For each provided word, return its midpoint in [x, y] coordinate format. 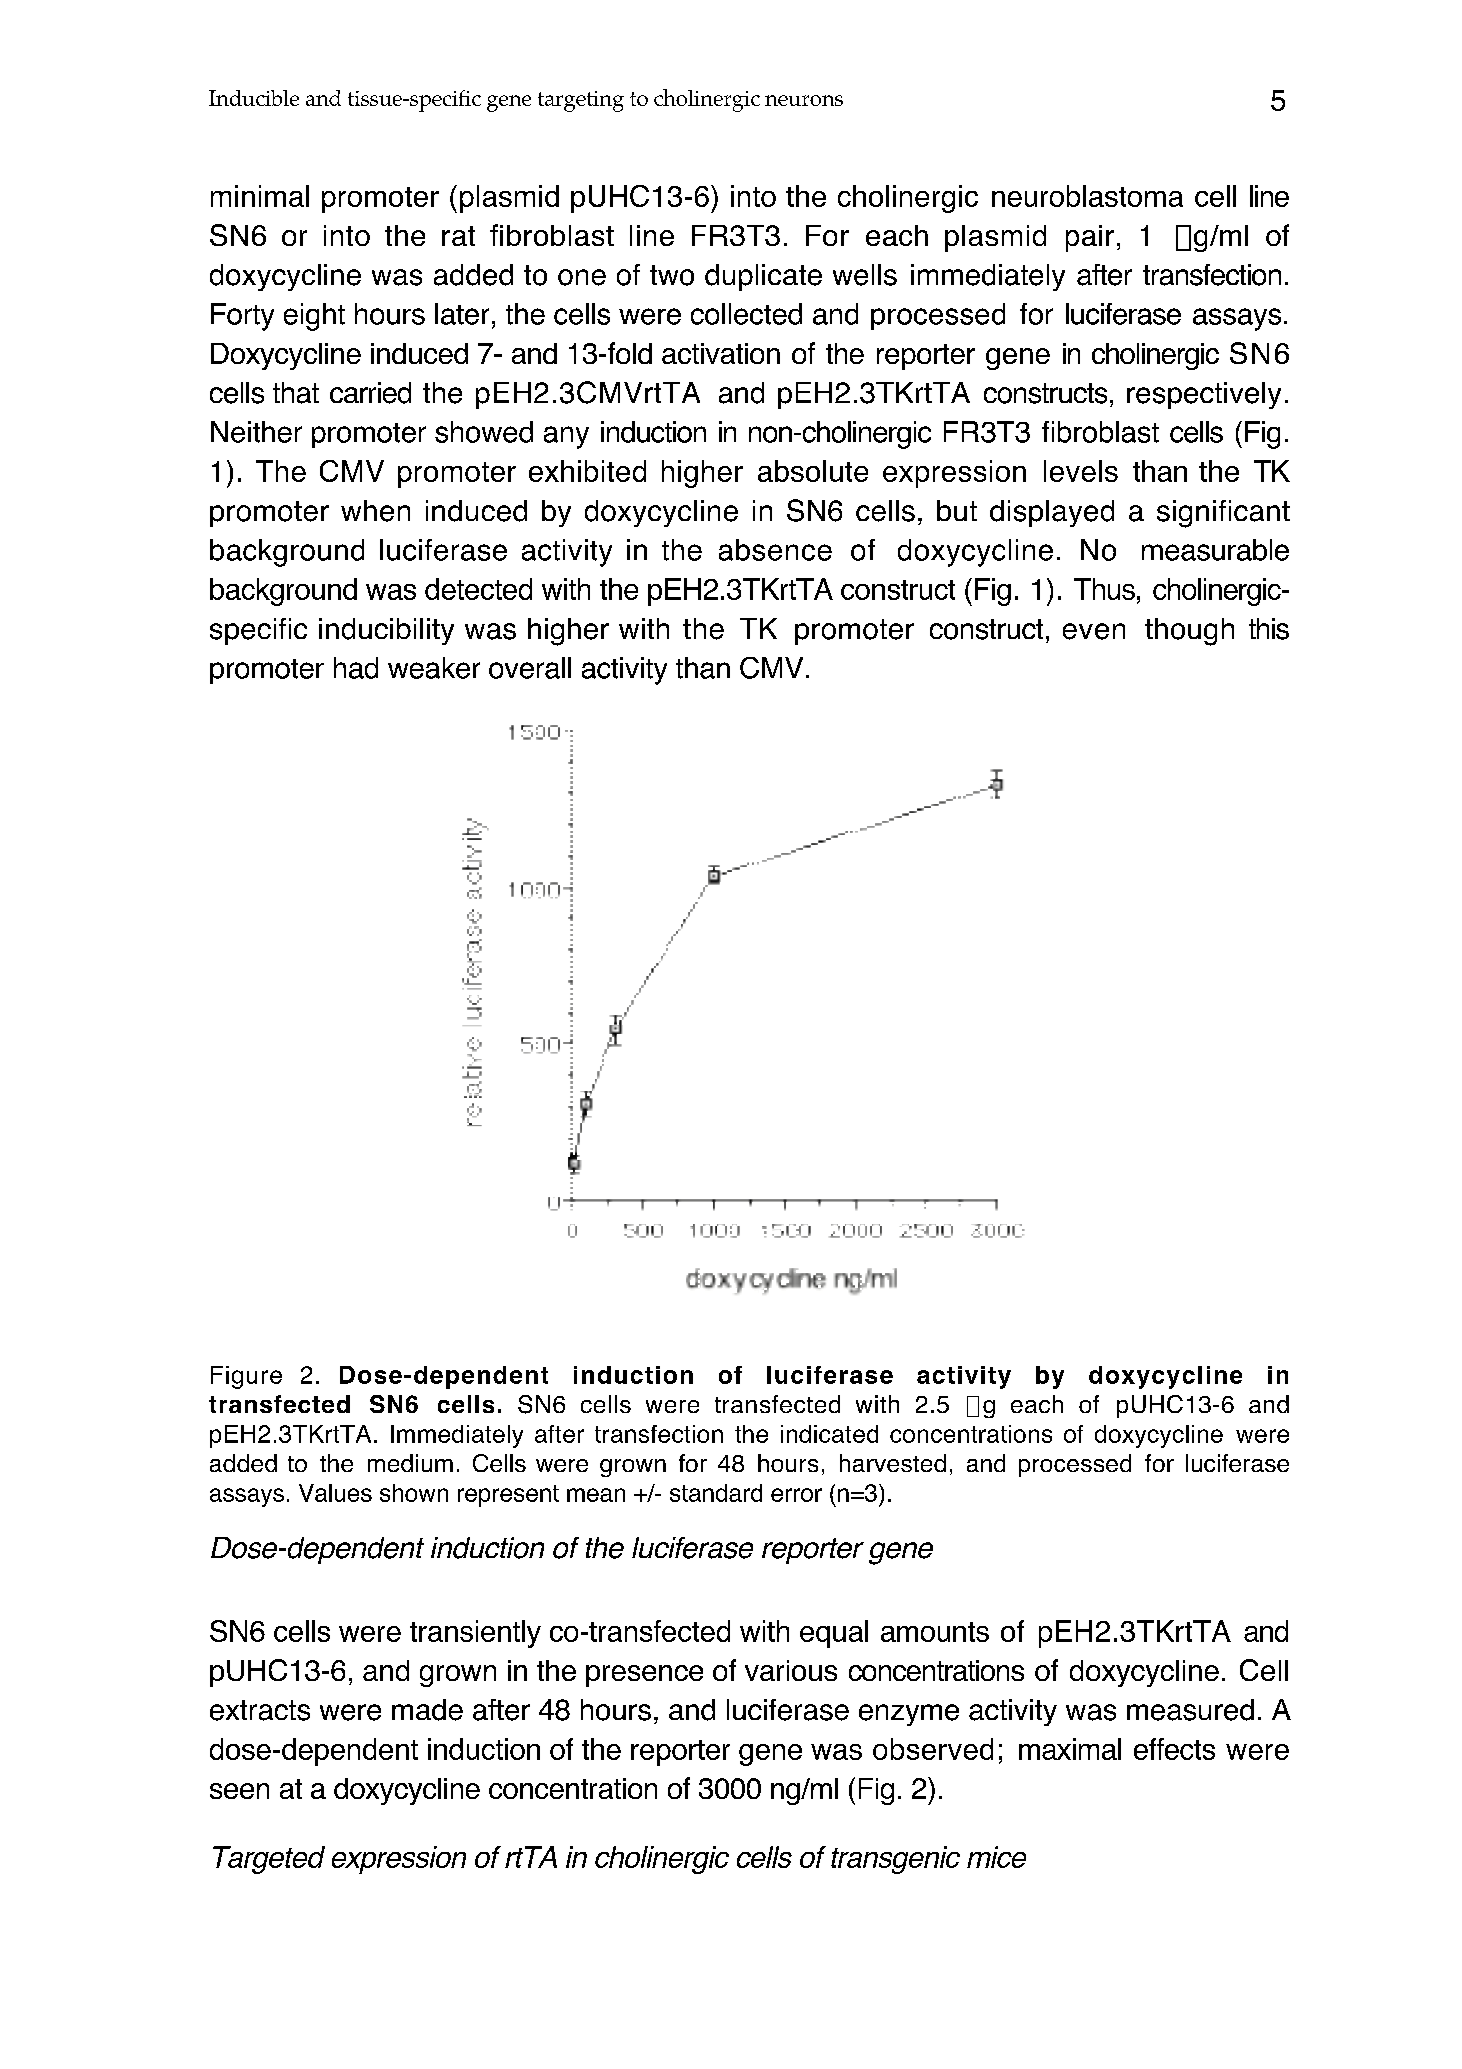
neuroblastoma [1087, 196]
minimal [260, 196]
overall [530, 668]
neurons [804, 100]
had [356, 668]
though [1189, 632]
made [427, 1710]
